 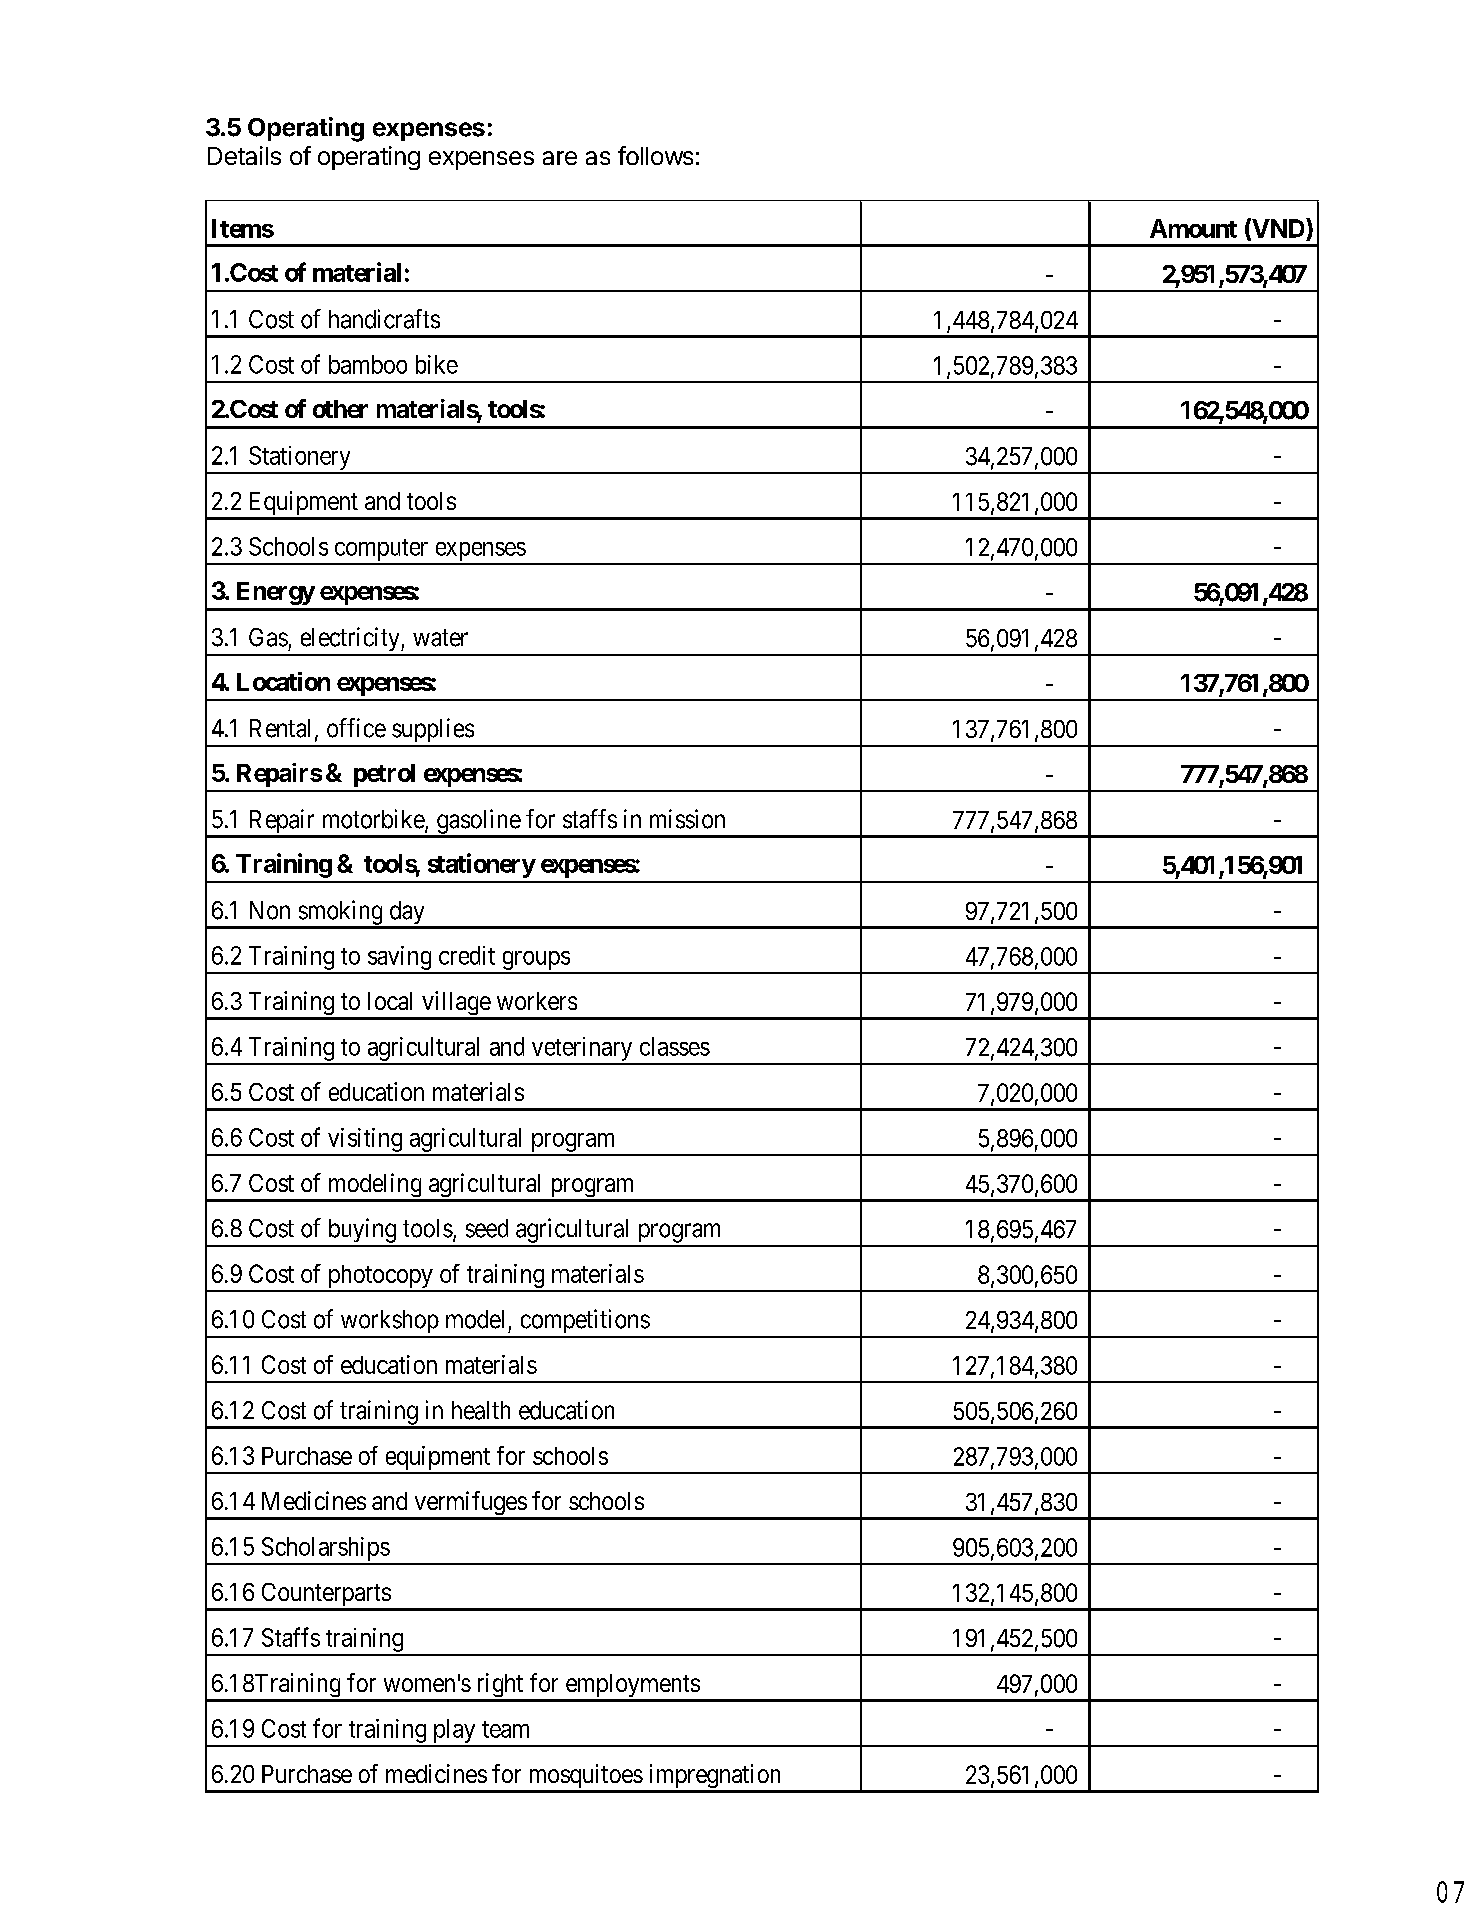 I want to click on Amount, so click(x=1193, y=228).
